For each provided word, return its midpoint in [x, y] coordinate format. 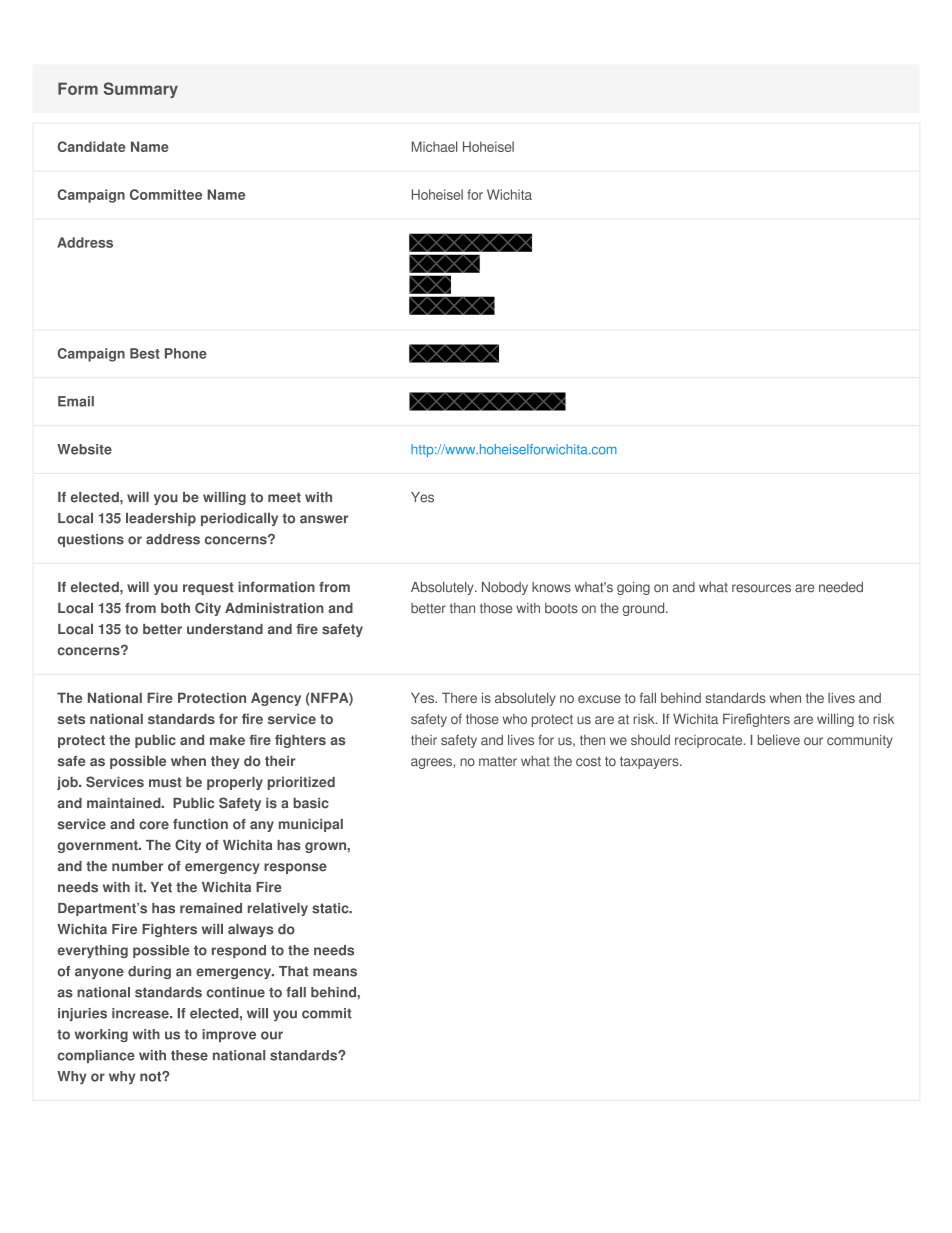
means [335, 972]
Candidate [92, 146]
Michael [434, 146]
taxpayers [650, 762]
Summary [141, 90]
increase [141, 1013]
